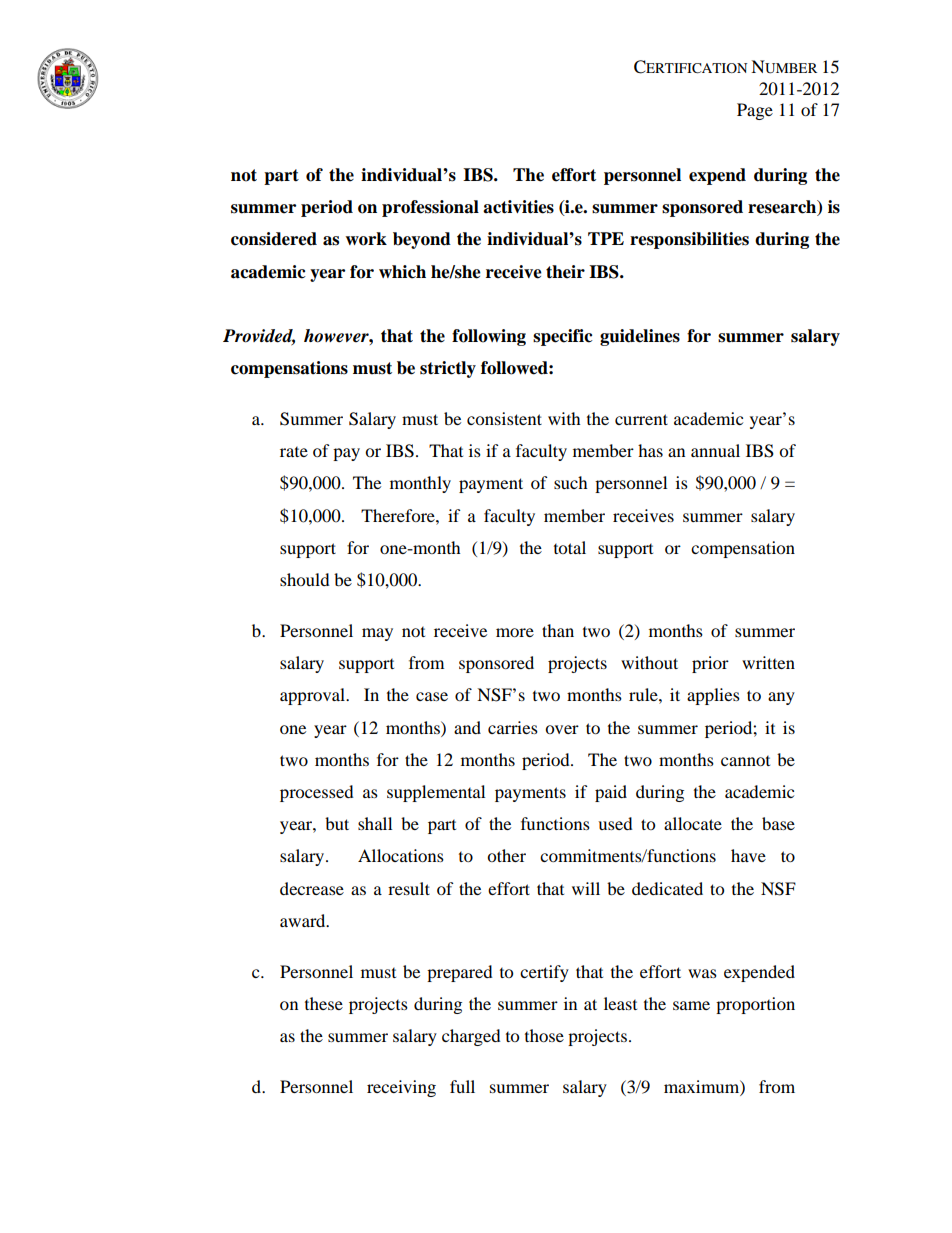  Describe the element at coordinates (755, 111) in the page. I see `Page` at that location.
